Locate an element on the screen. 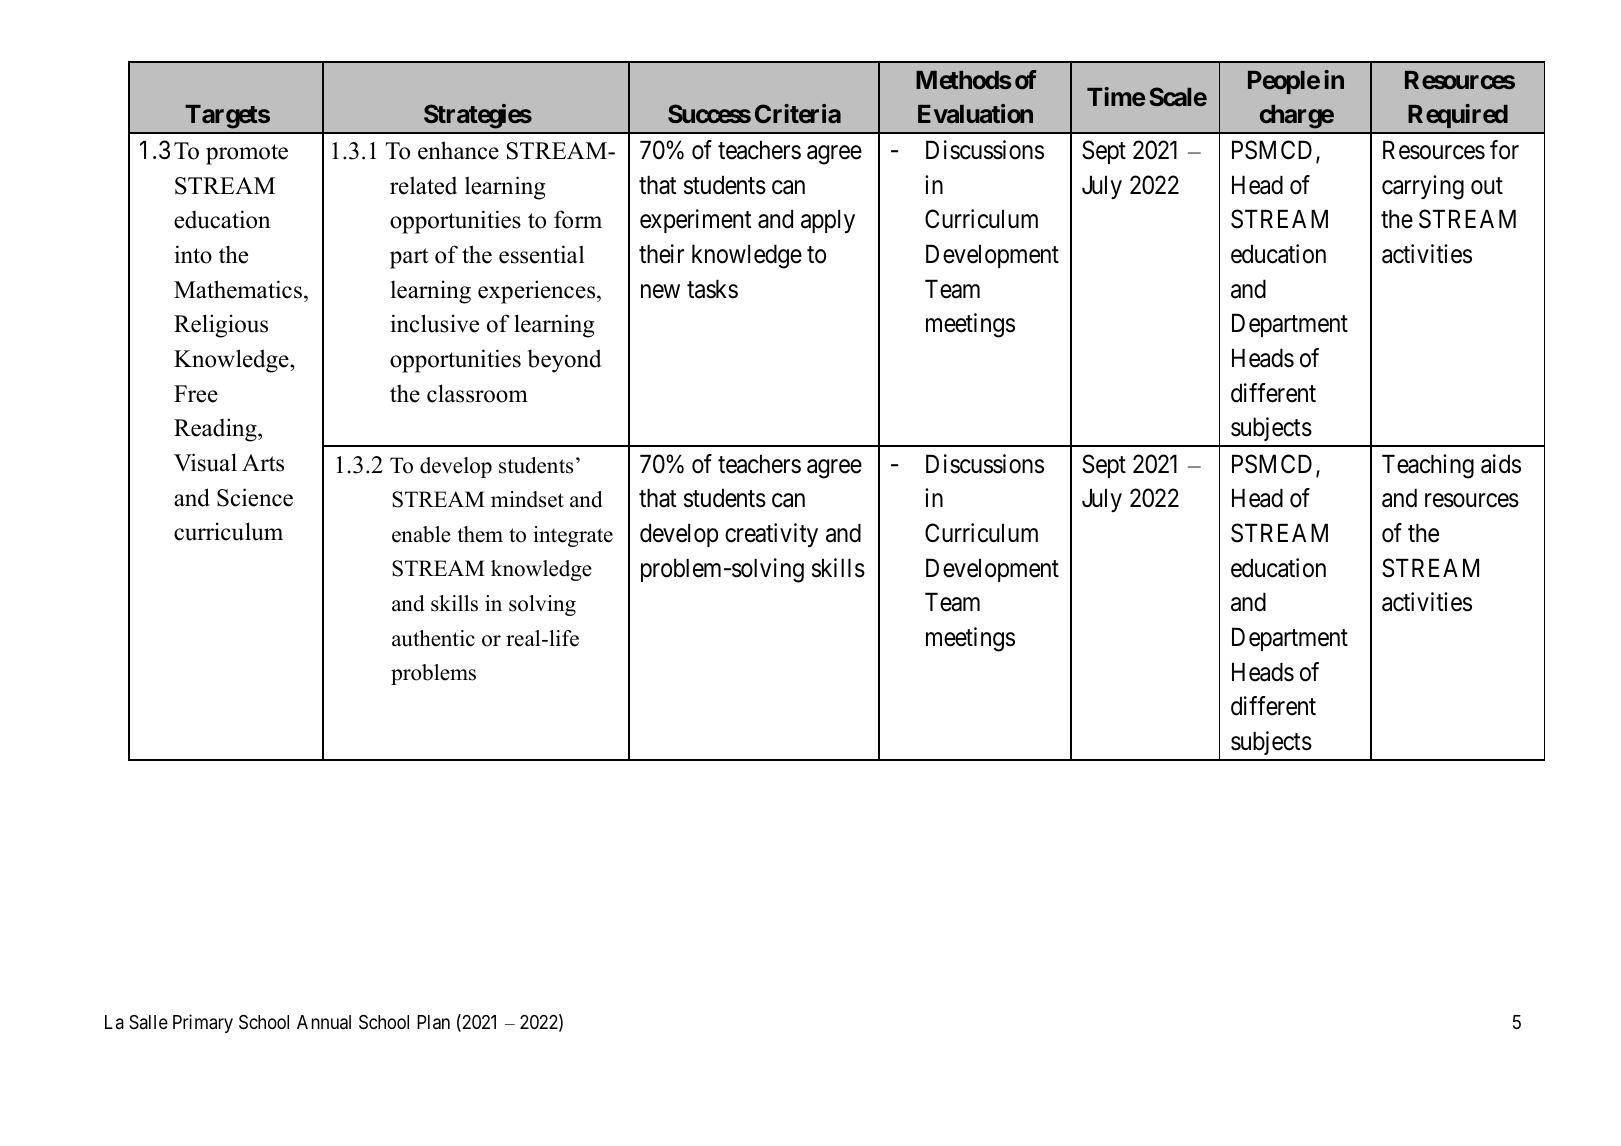  Required is located at coordinates (1458, 116).
